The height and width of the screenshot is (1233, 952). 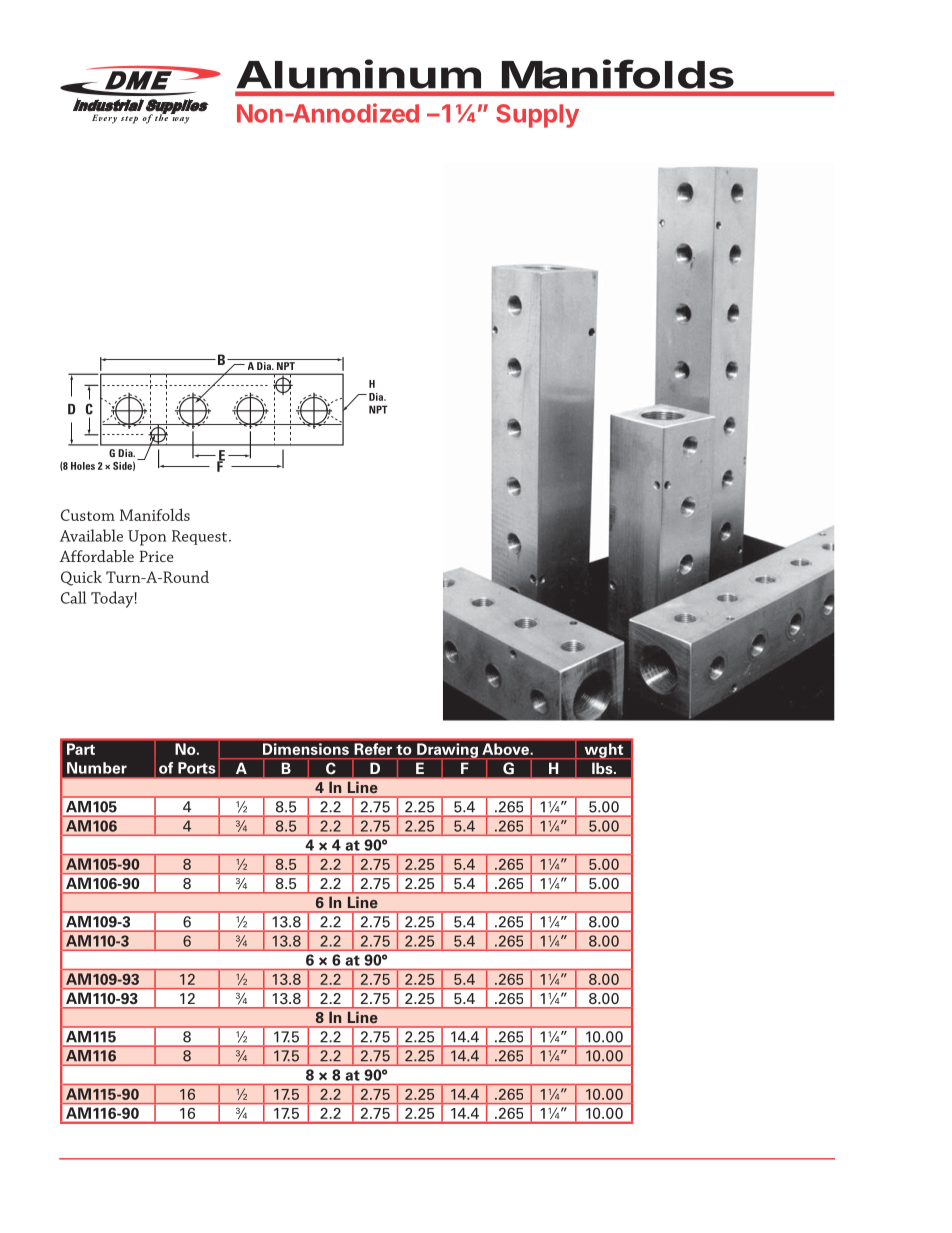 What do you see at coordinates (201, 537) in the screenshot?
I see `Request` at bounding box center [201, 537].
